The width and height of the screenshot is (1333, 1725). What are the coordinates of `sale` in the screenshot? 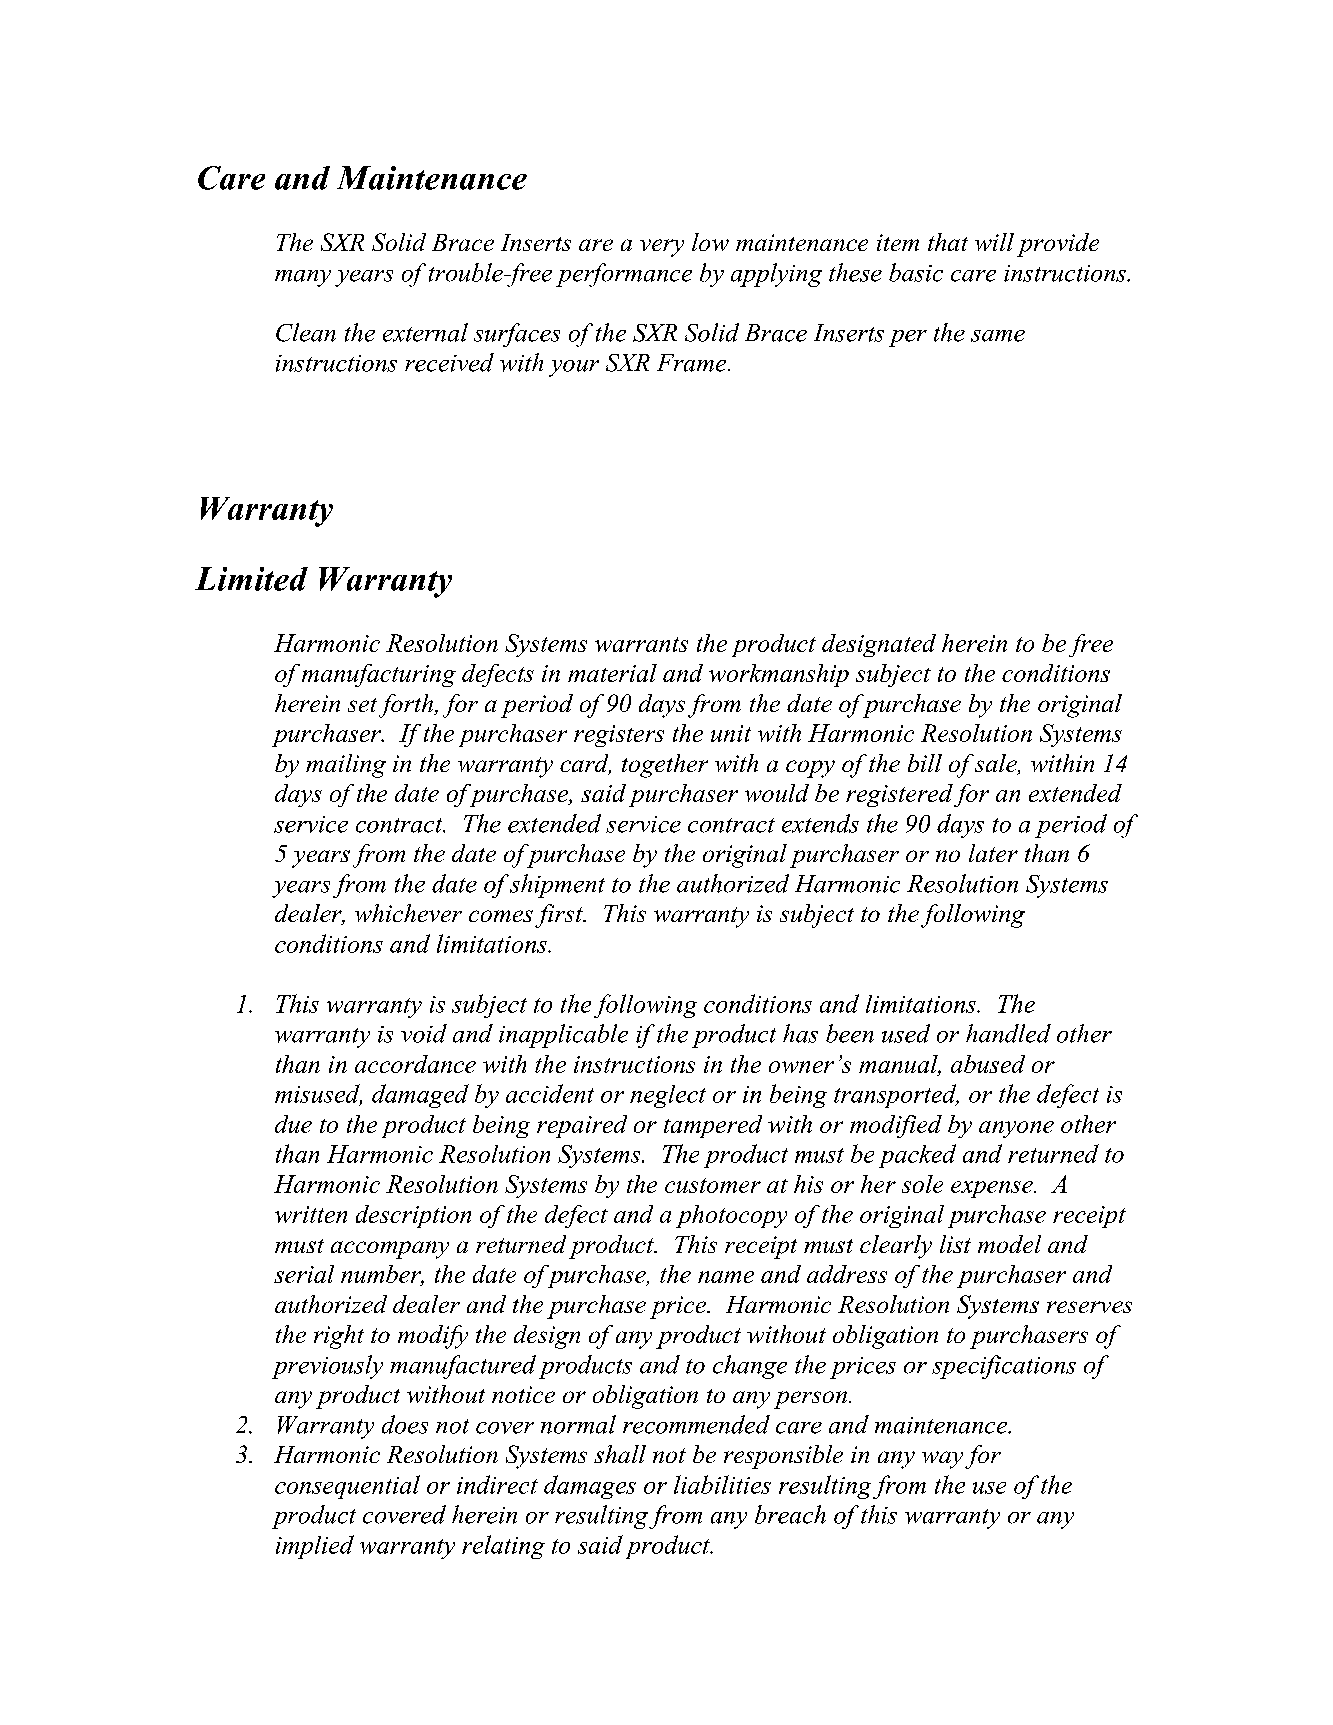 It's located at (997, 764).
